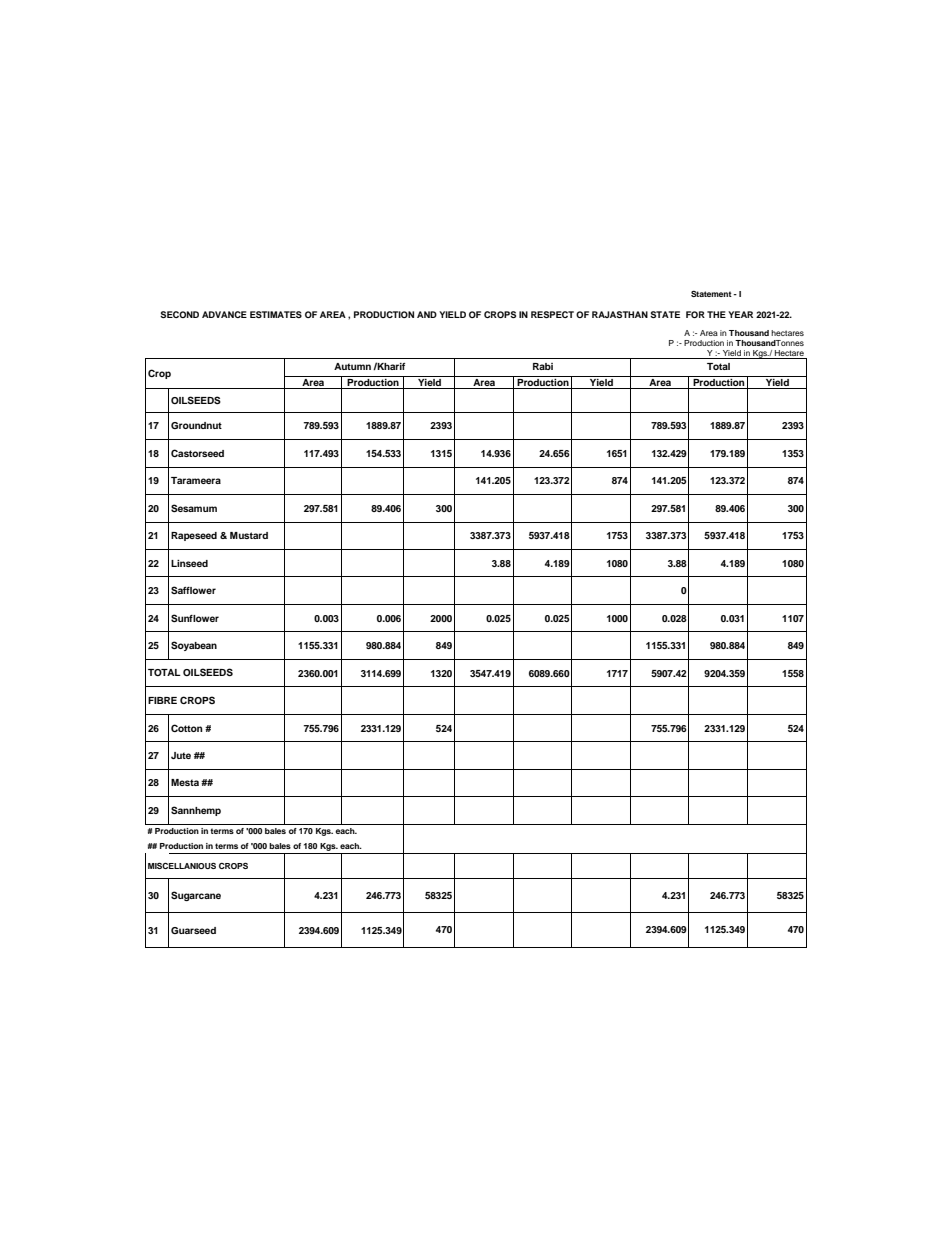 This document has height=1233, width=952. What do you see at coordinates (224, 314) in the document?
I see `ADVANCE` at bounding box center [224, 314].
